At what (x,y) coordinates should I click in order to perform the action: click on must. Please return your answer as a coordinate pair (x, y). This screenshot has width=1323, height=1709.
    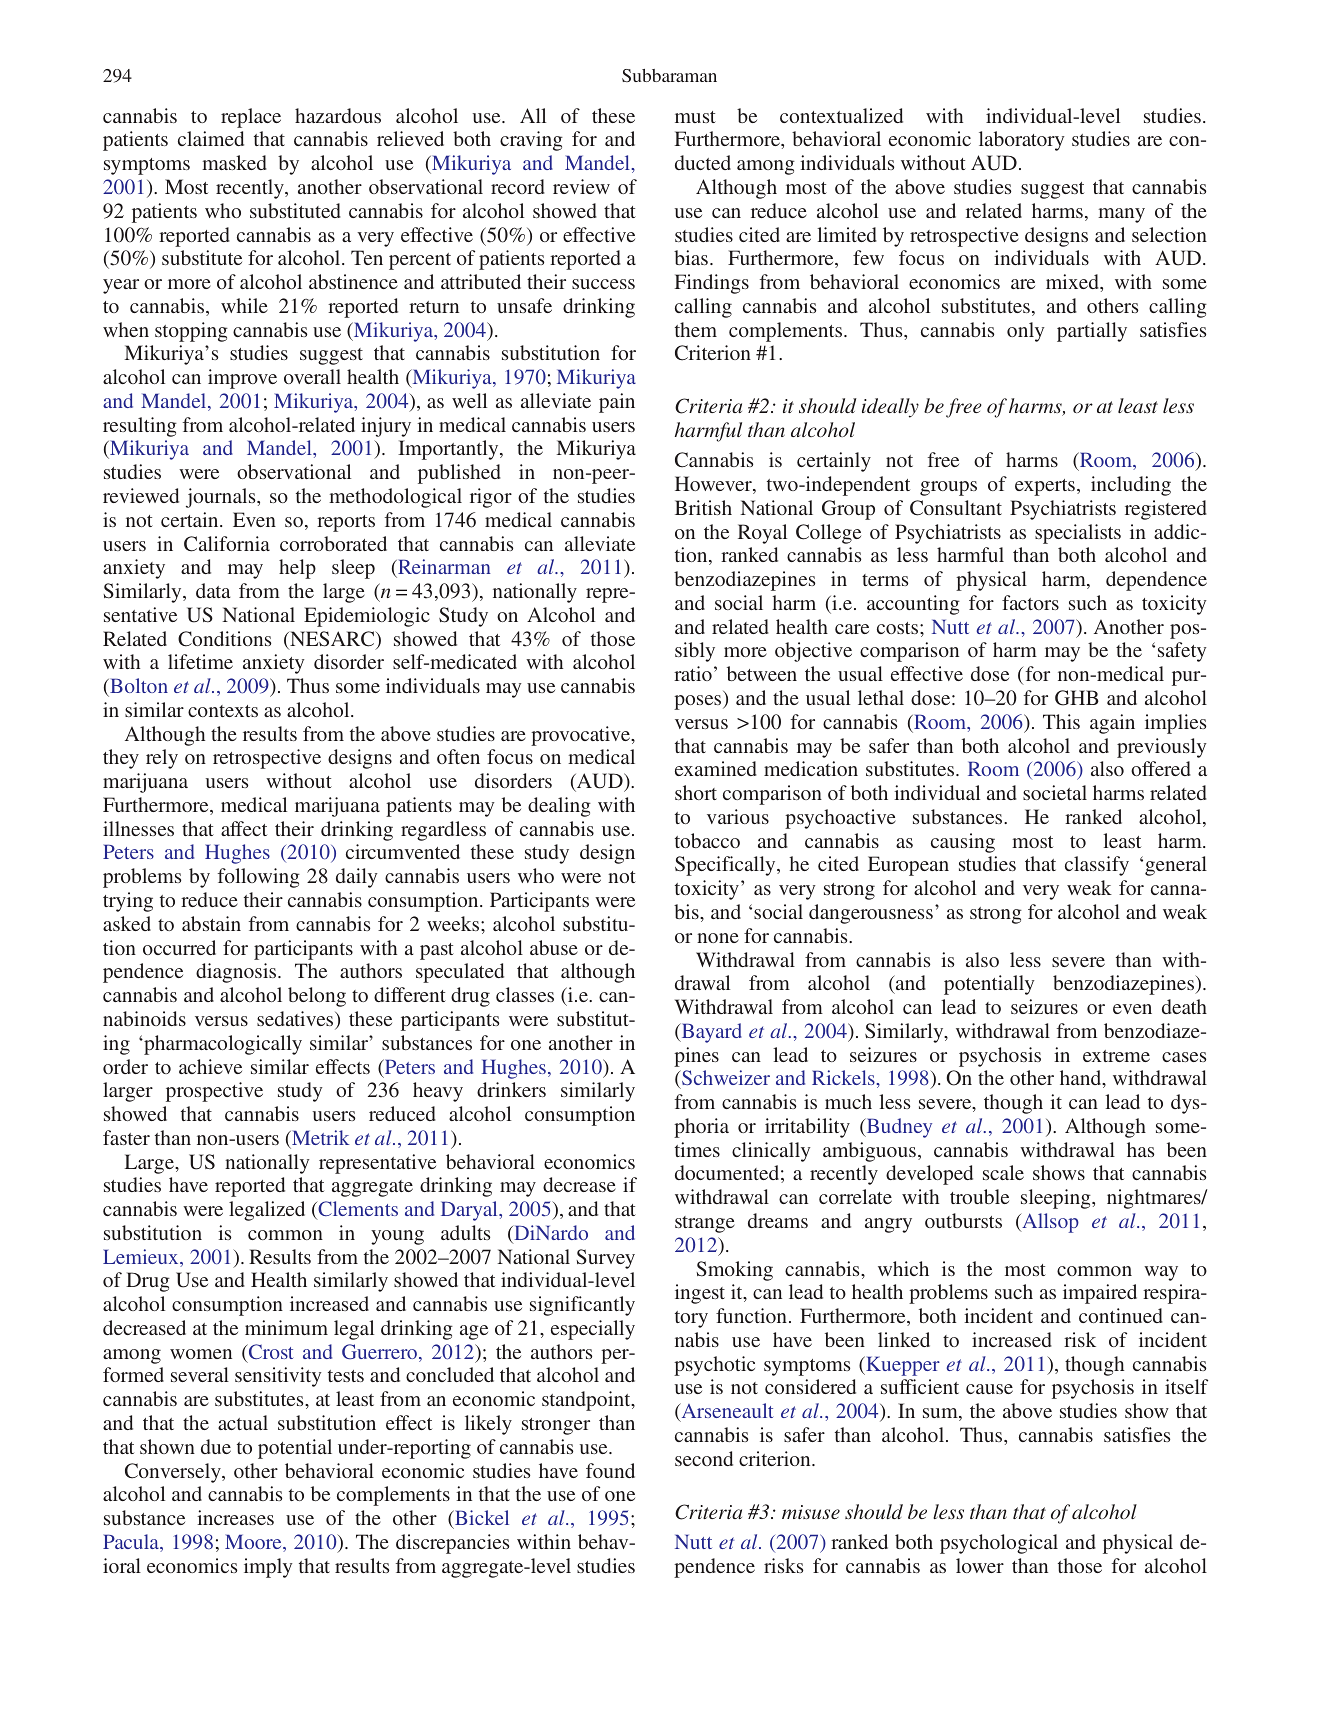
    Looking at the image, I should click on (695, 117).
